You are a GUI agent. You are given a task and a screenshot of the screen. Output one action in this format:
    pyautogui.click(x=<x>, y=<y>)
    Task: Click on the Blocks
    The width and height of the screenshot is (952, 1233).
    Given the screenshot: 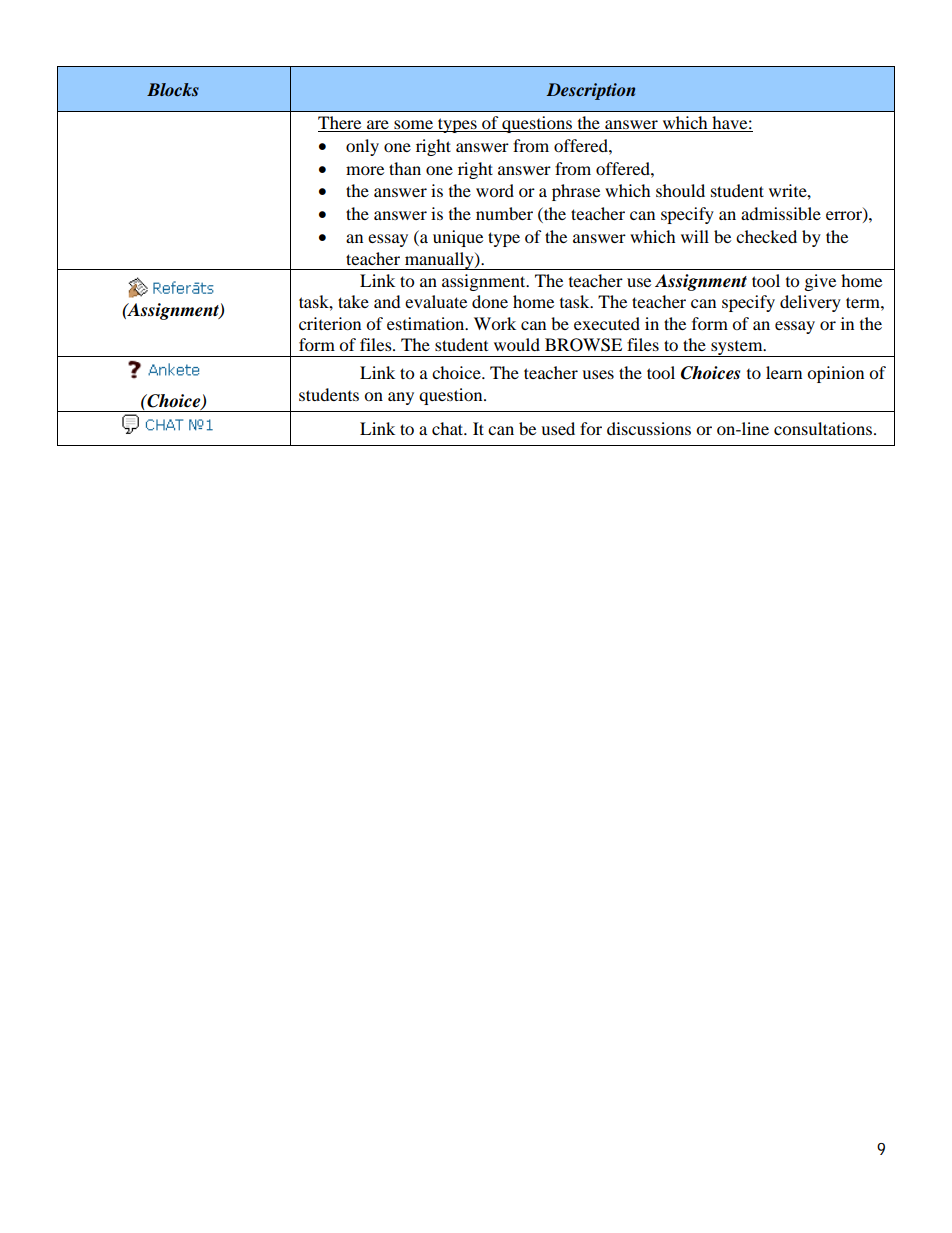 What is the action you would take?
    pyautogui.click(x=173, y=89)
